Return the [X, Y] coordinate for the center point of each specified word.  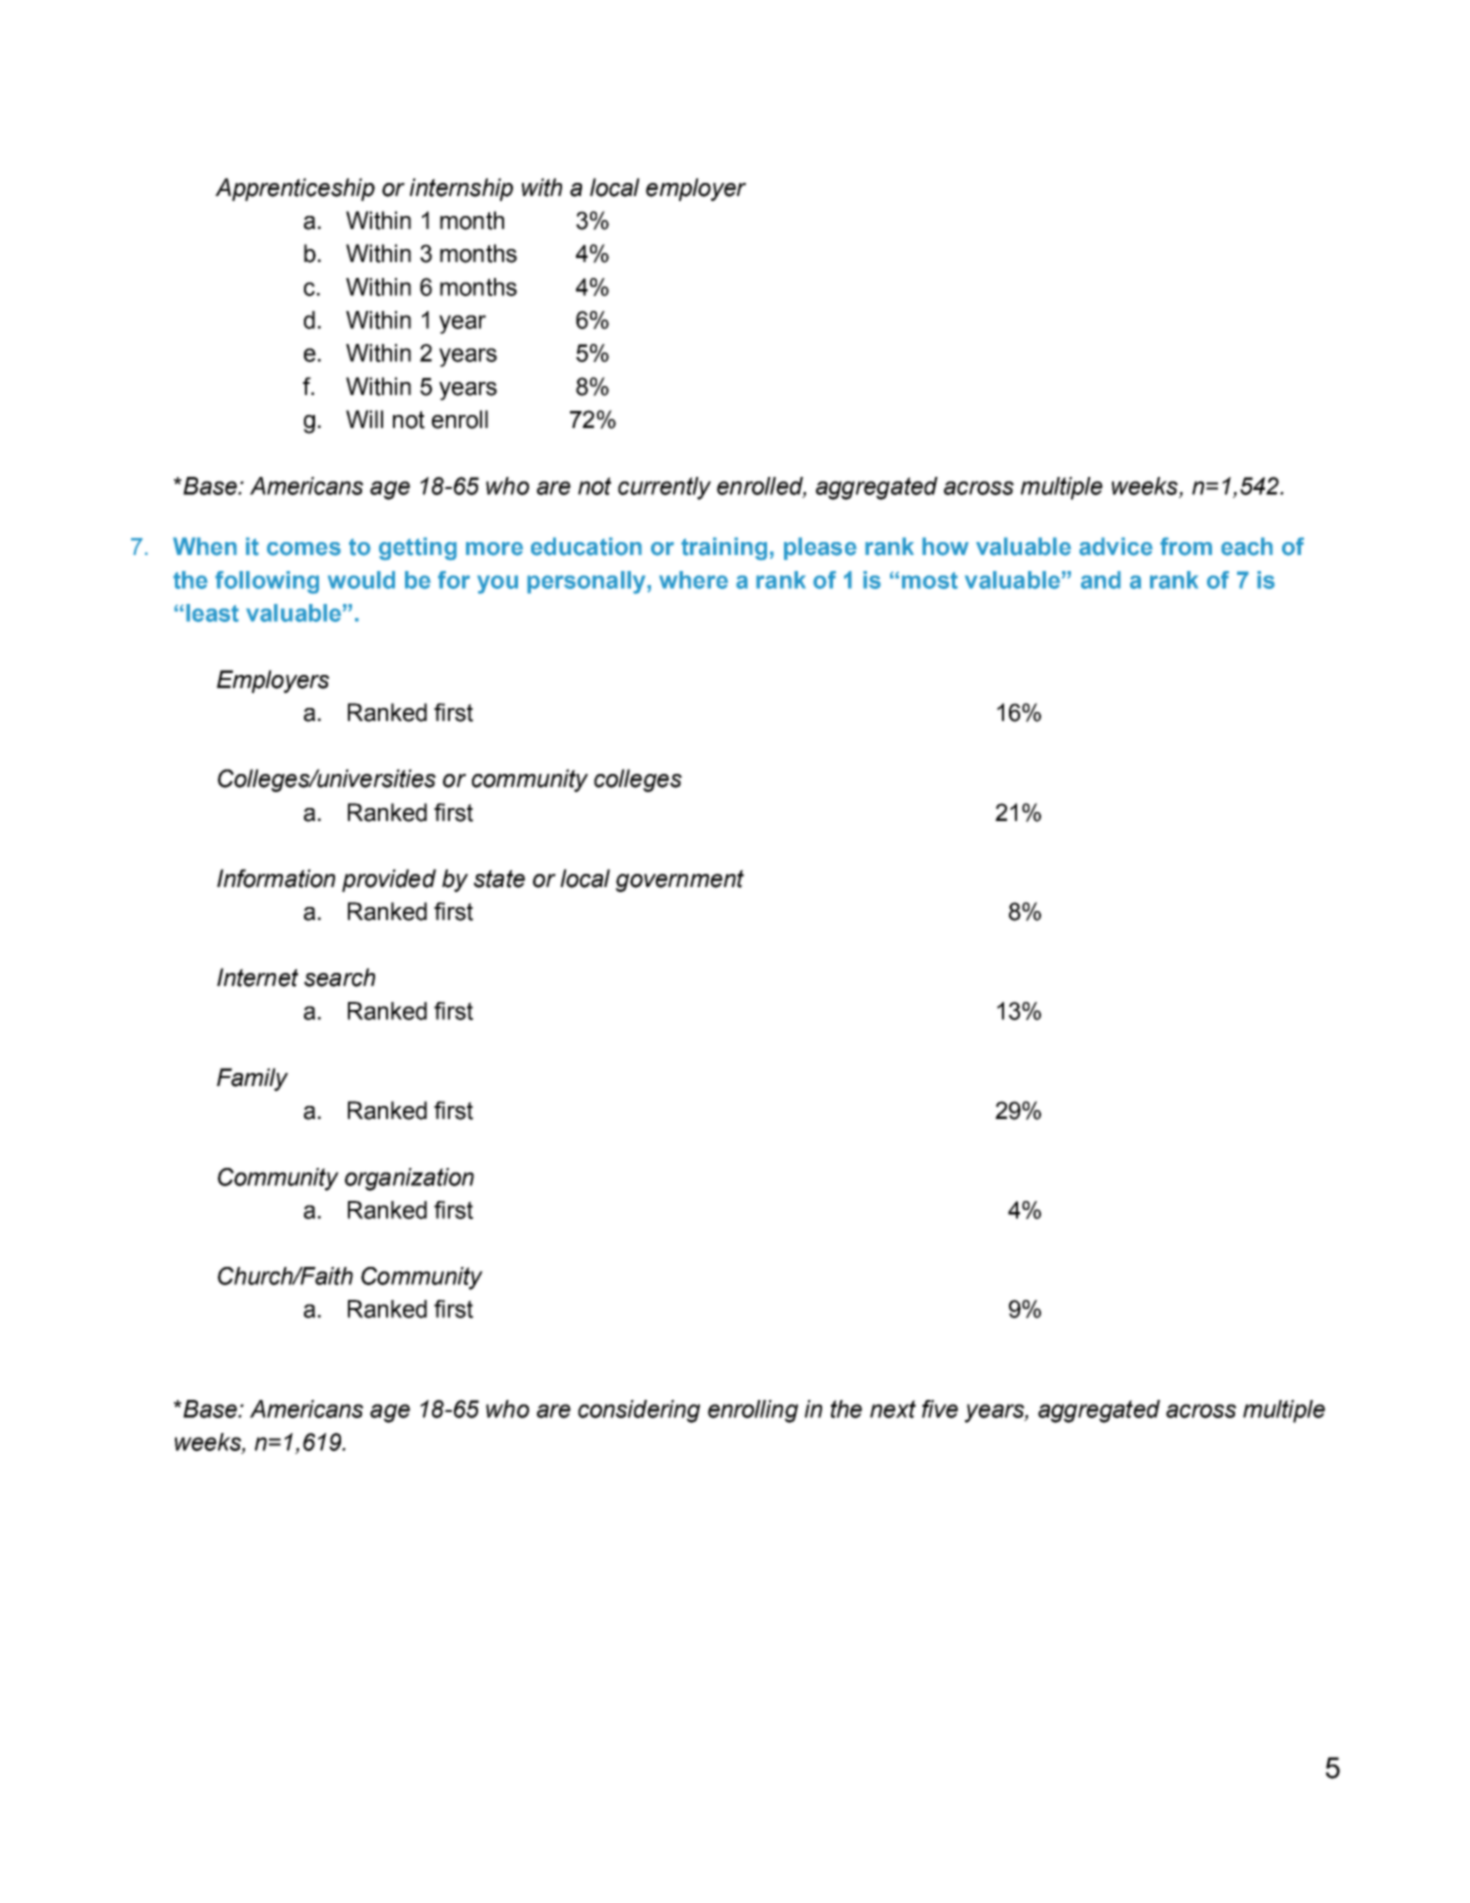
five [940, 1409]
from [1186, 546]
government [680, 881]
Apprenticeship [295, 189]
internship [461, 189]
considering [639, 1411]
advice [1116, 546]
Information [276, 878]
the [846, 1409]
